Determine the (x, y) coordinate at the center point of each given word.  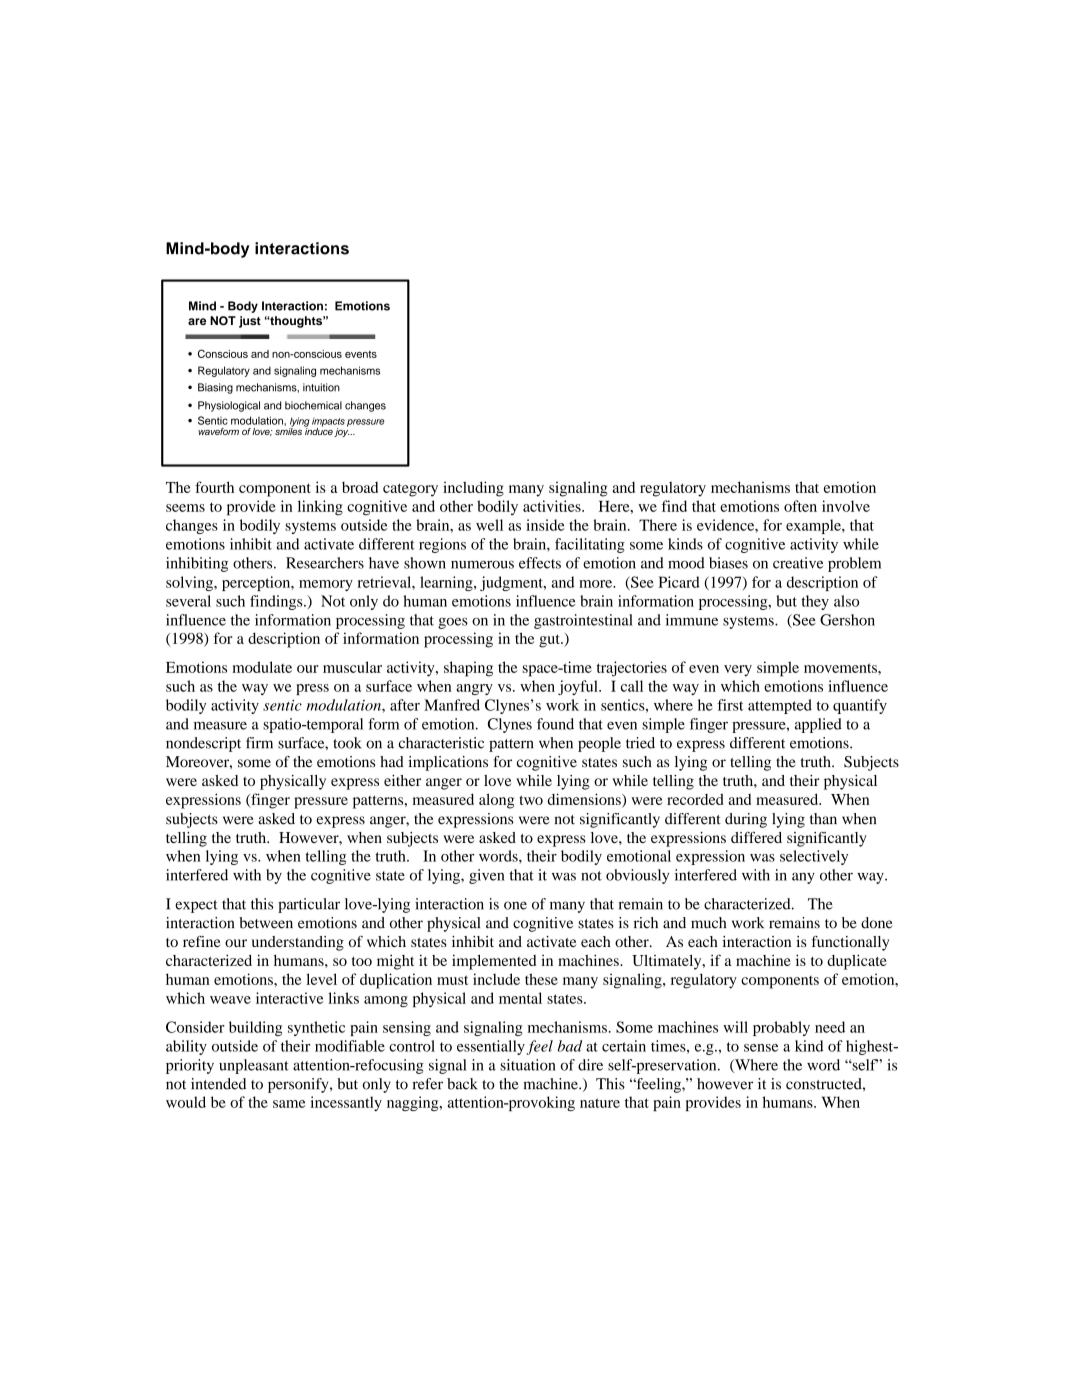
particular (309, 905)
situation (528, 1065)
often (800, 506)
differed (756, 837)
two (531, 800)
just (250, 322)
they (815, 602)
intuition (321, 387)
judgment (512, 583)
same (289, 1104)
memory (326, 585)
